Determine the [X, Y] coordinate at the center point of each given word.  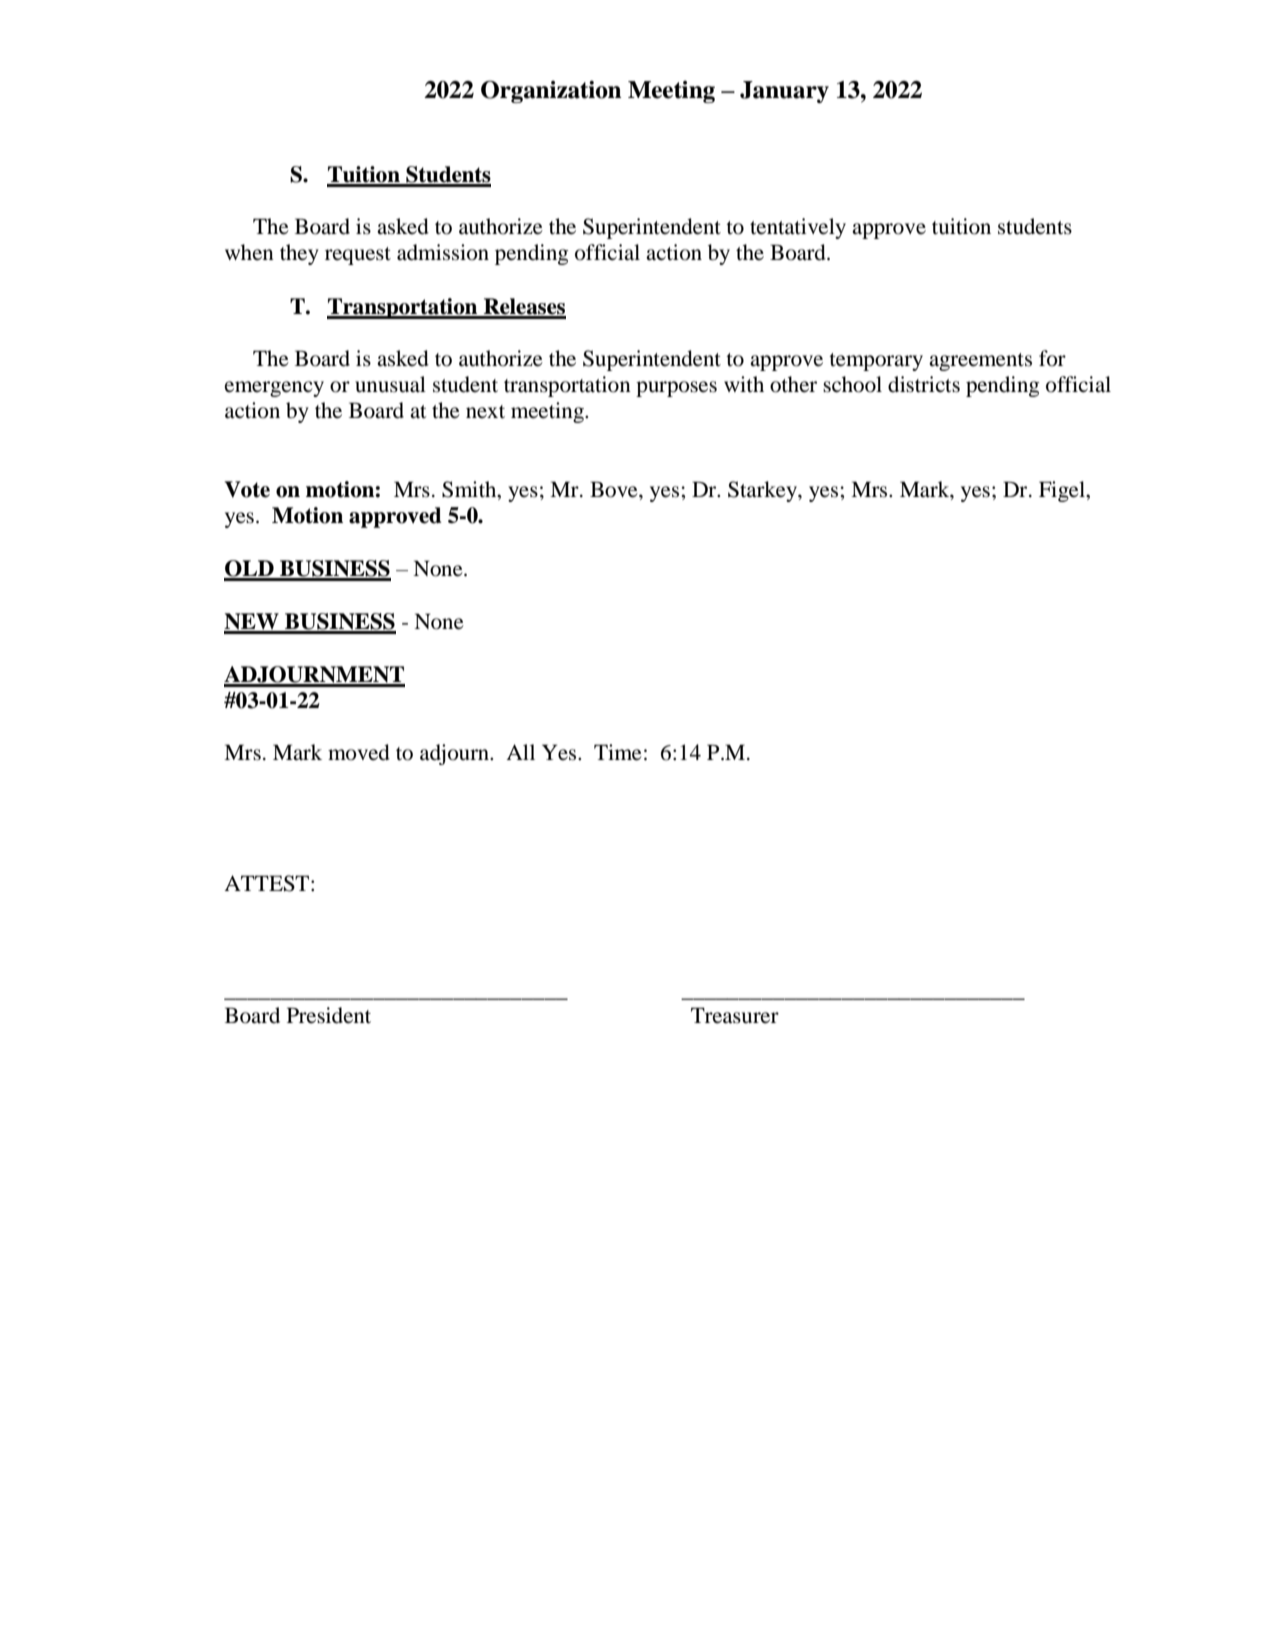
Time [618, 752]
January [784, 92]
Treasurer [735, 1015]
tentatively [798, 228]
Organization [551, 91]
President [329, 1015]
